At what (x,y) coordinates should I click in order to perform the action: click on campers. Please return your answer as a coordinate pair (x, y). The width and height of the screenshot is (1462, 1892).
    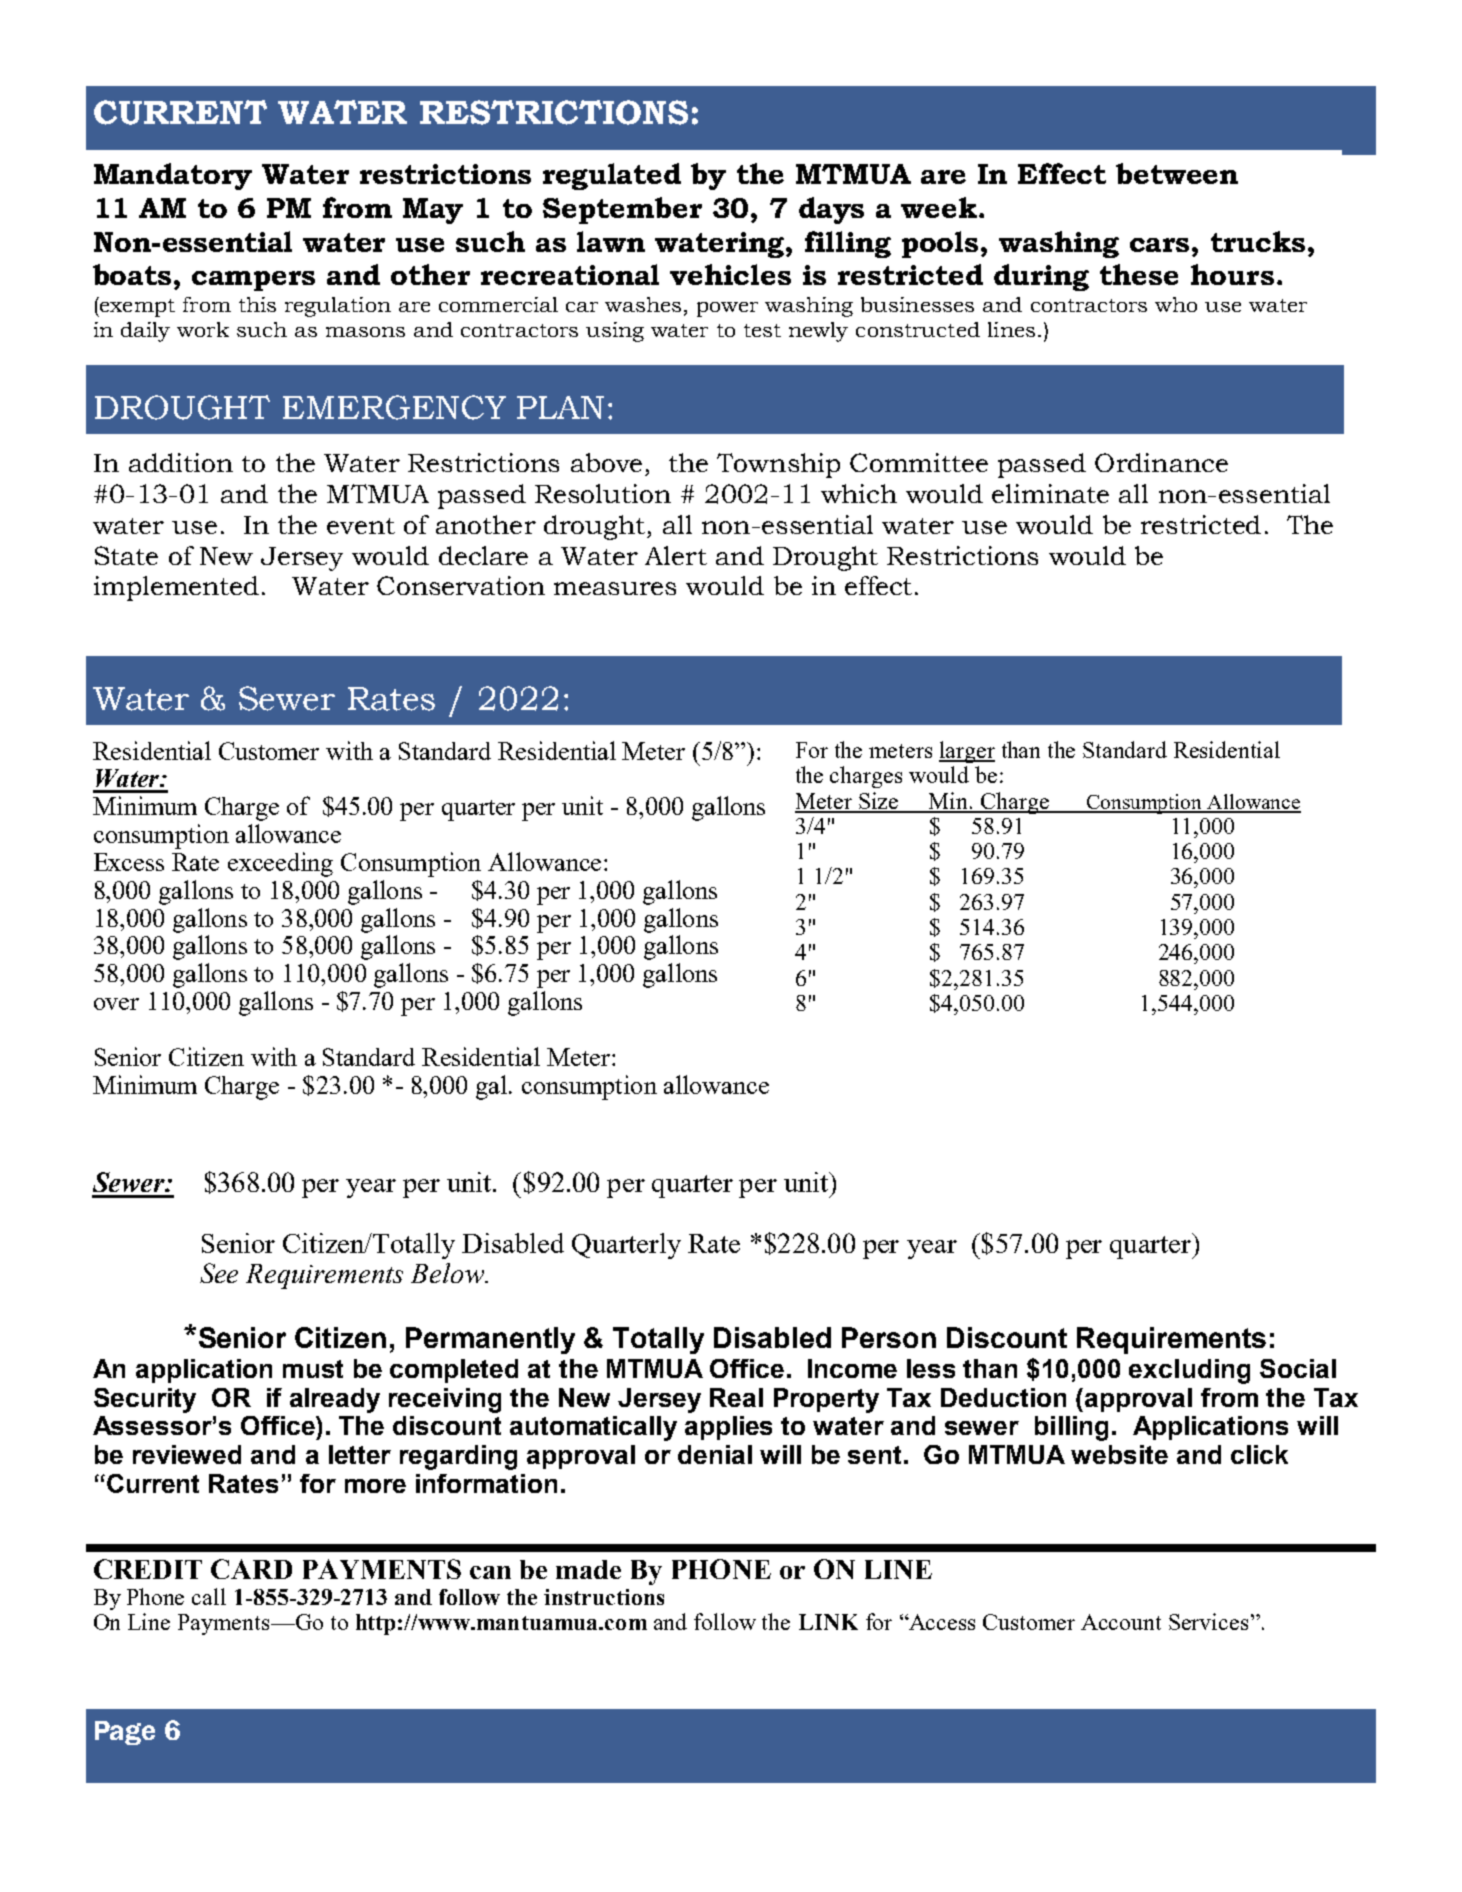
    Looking at the image, I should click on (253, 281).
